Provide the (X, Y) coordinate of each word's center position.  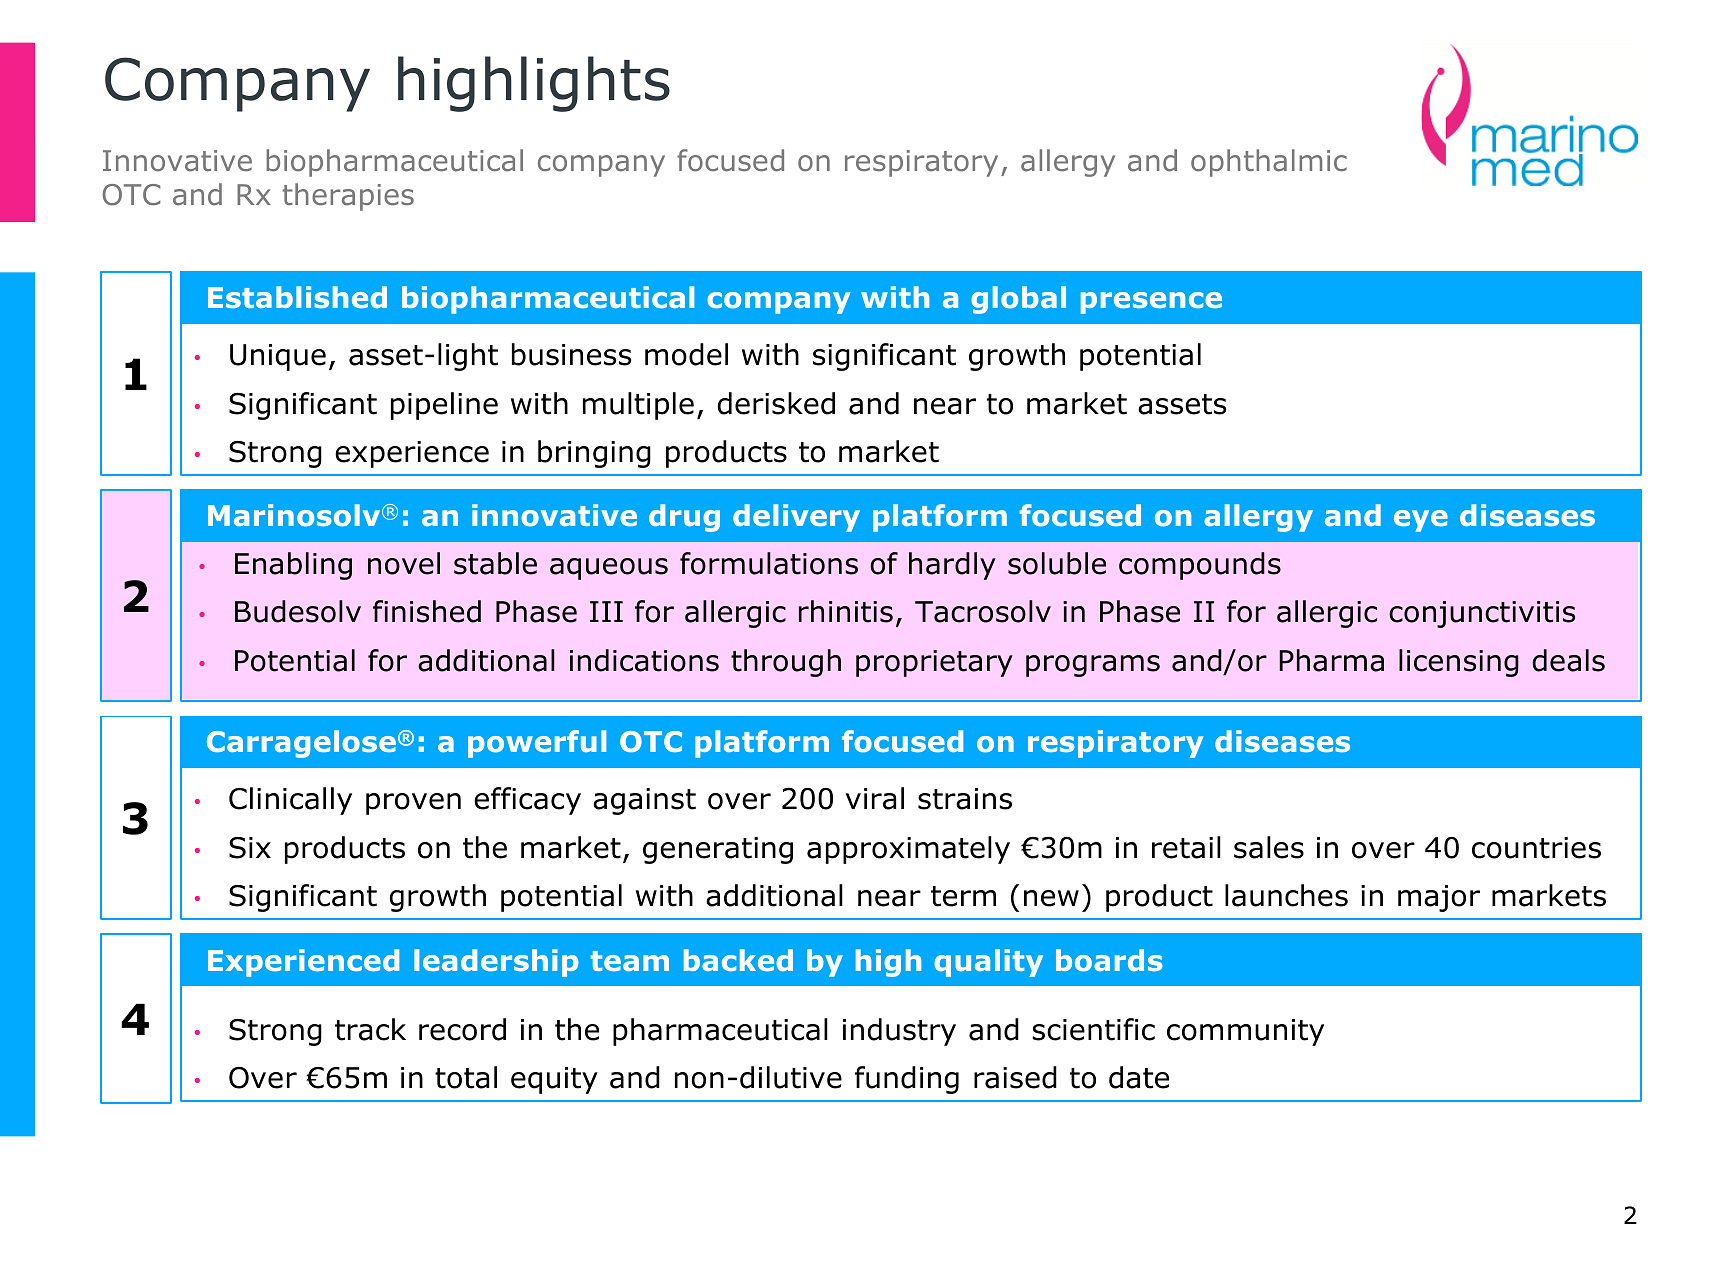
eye (1421, 521)
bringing (594, 454)
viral (875, 798)
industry (899, 1032)
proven (413, 804)
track (370, 1029)
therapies (348, 197)
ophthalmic (1269, 163)
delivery (796, 518)
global (1018, 300)
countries (1536, 848)
